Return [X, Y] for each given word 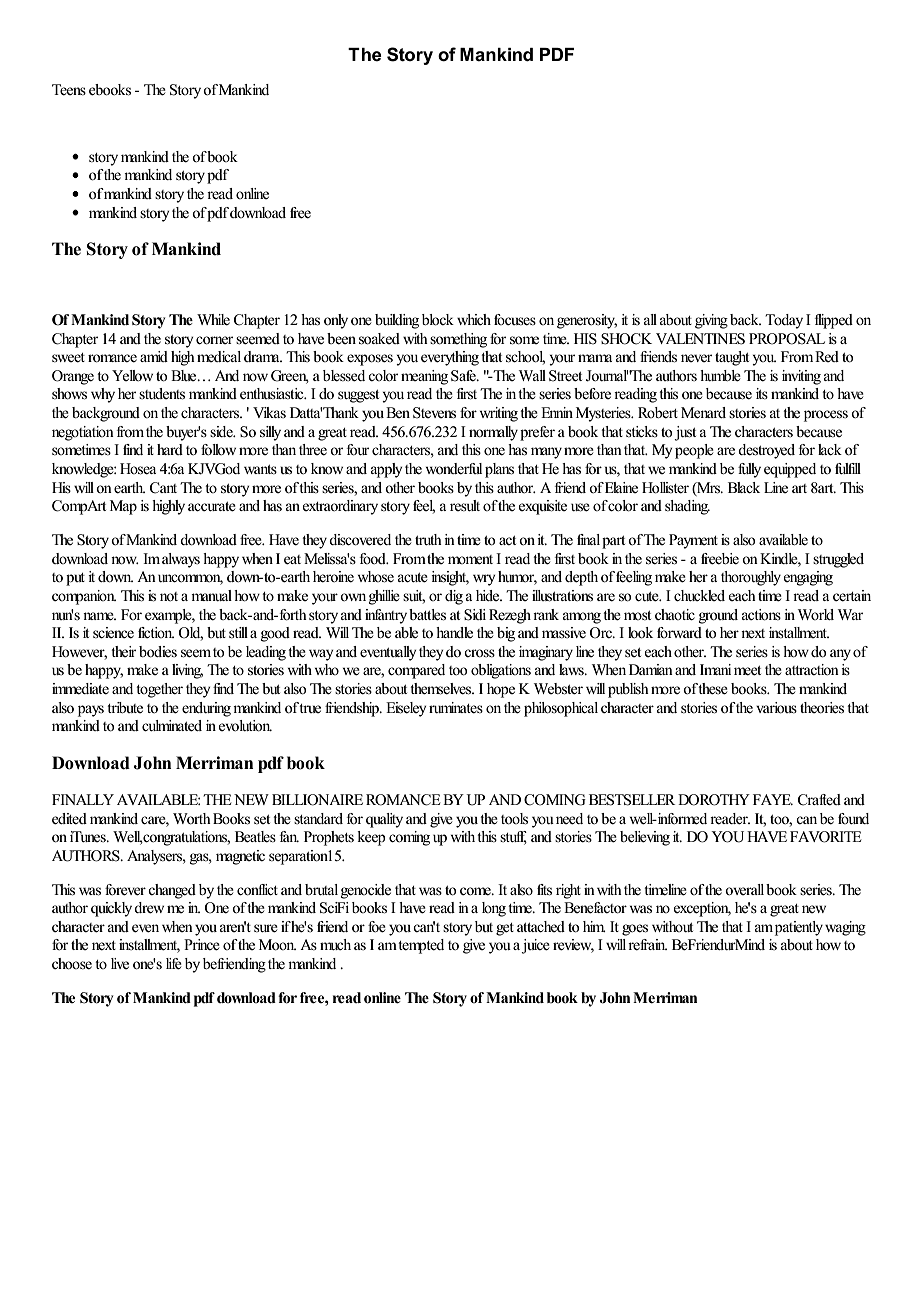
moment [470, 560]
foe [377, 927]
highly [168, 507]
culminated [172, 726]
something [458, 340]
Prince [202, 945]
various [776, 708]
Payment [693, 541]
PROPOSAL [787, 339]
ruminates [456, 708]
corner [214, 340]
